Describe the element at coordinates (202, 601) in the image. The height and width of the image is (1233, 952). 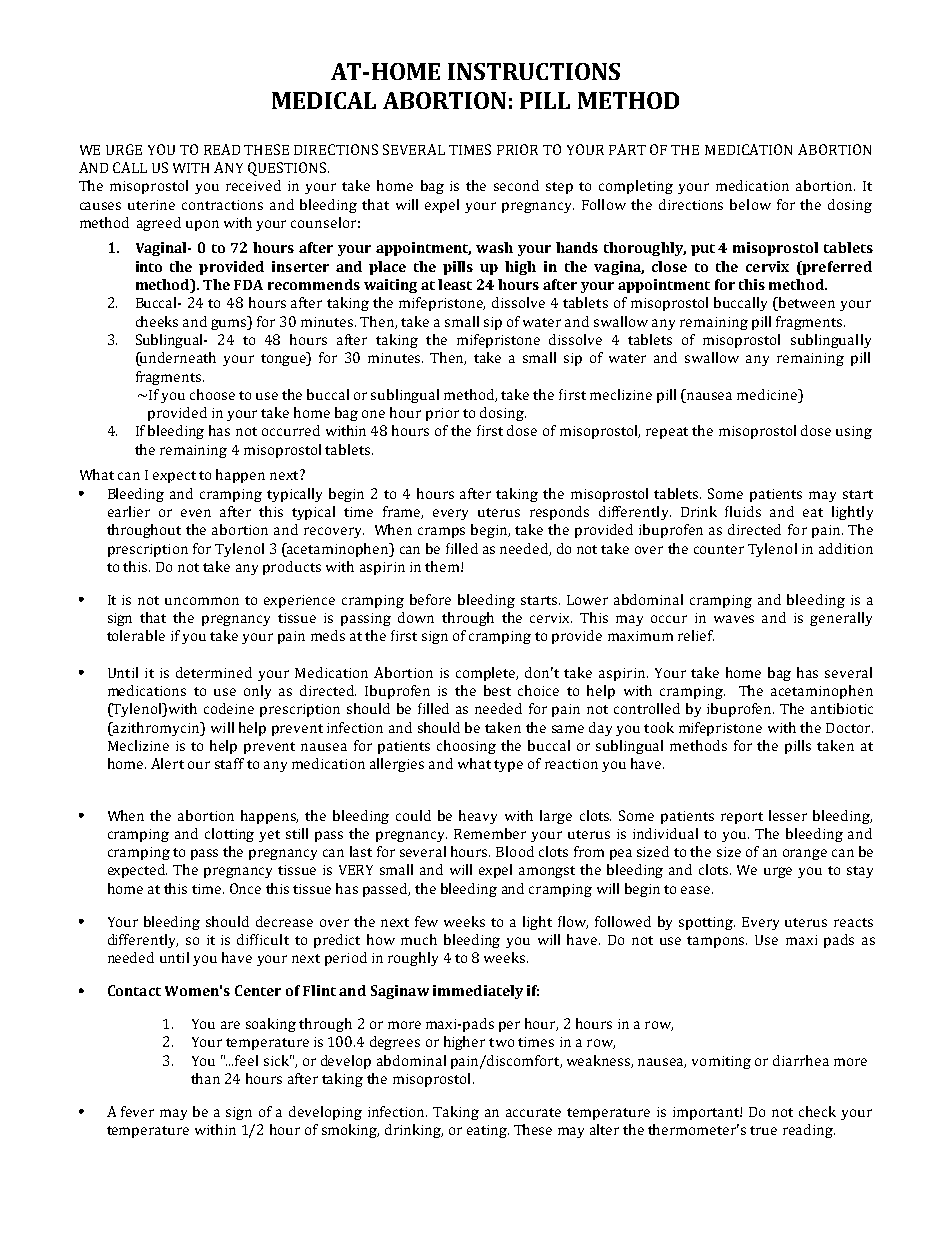
I see `uncommon` at that location.
